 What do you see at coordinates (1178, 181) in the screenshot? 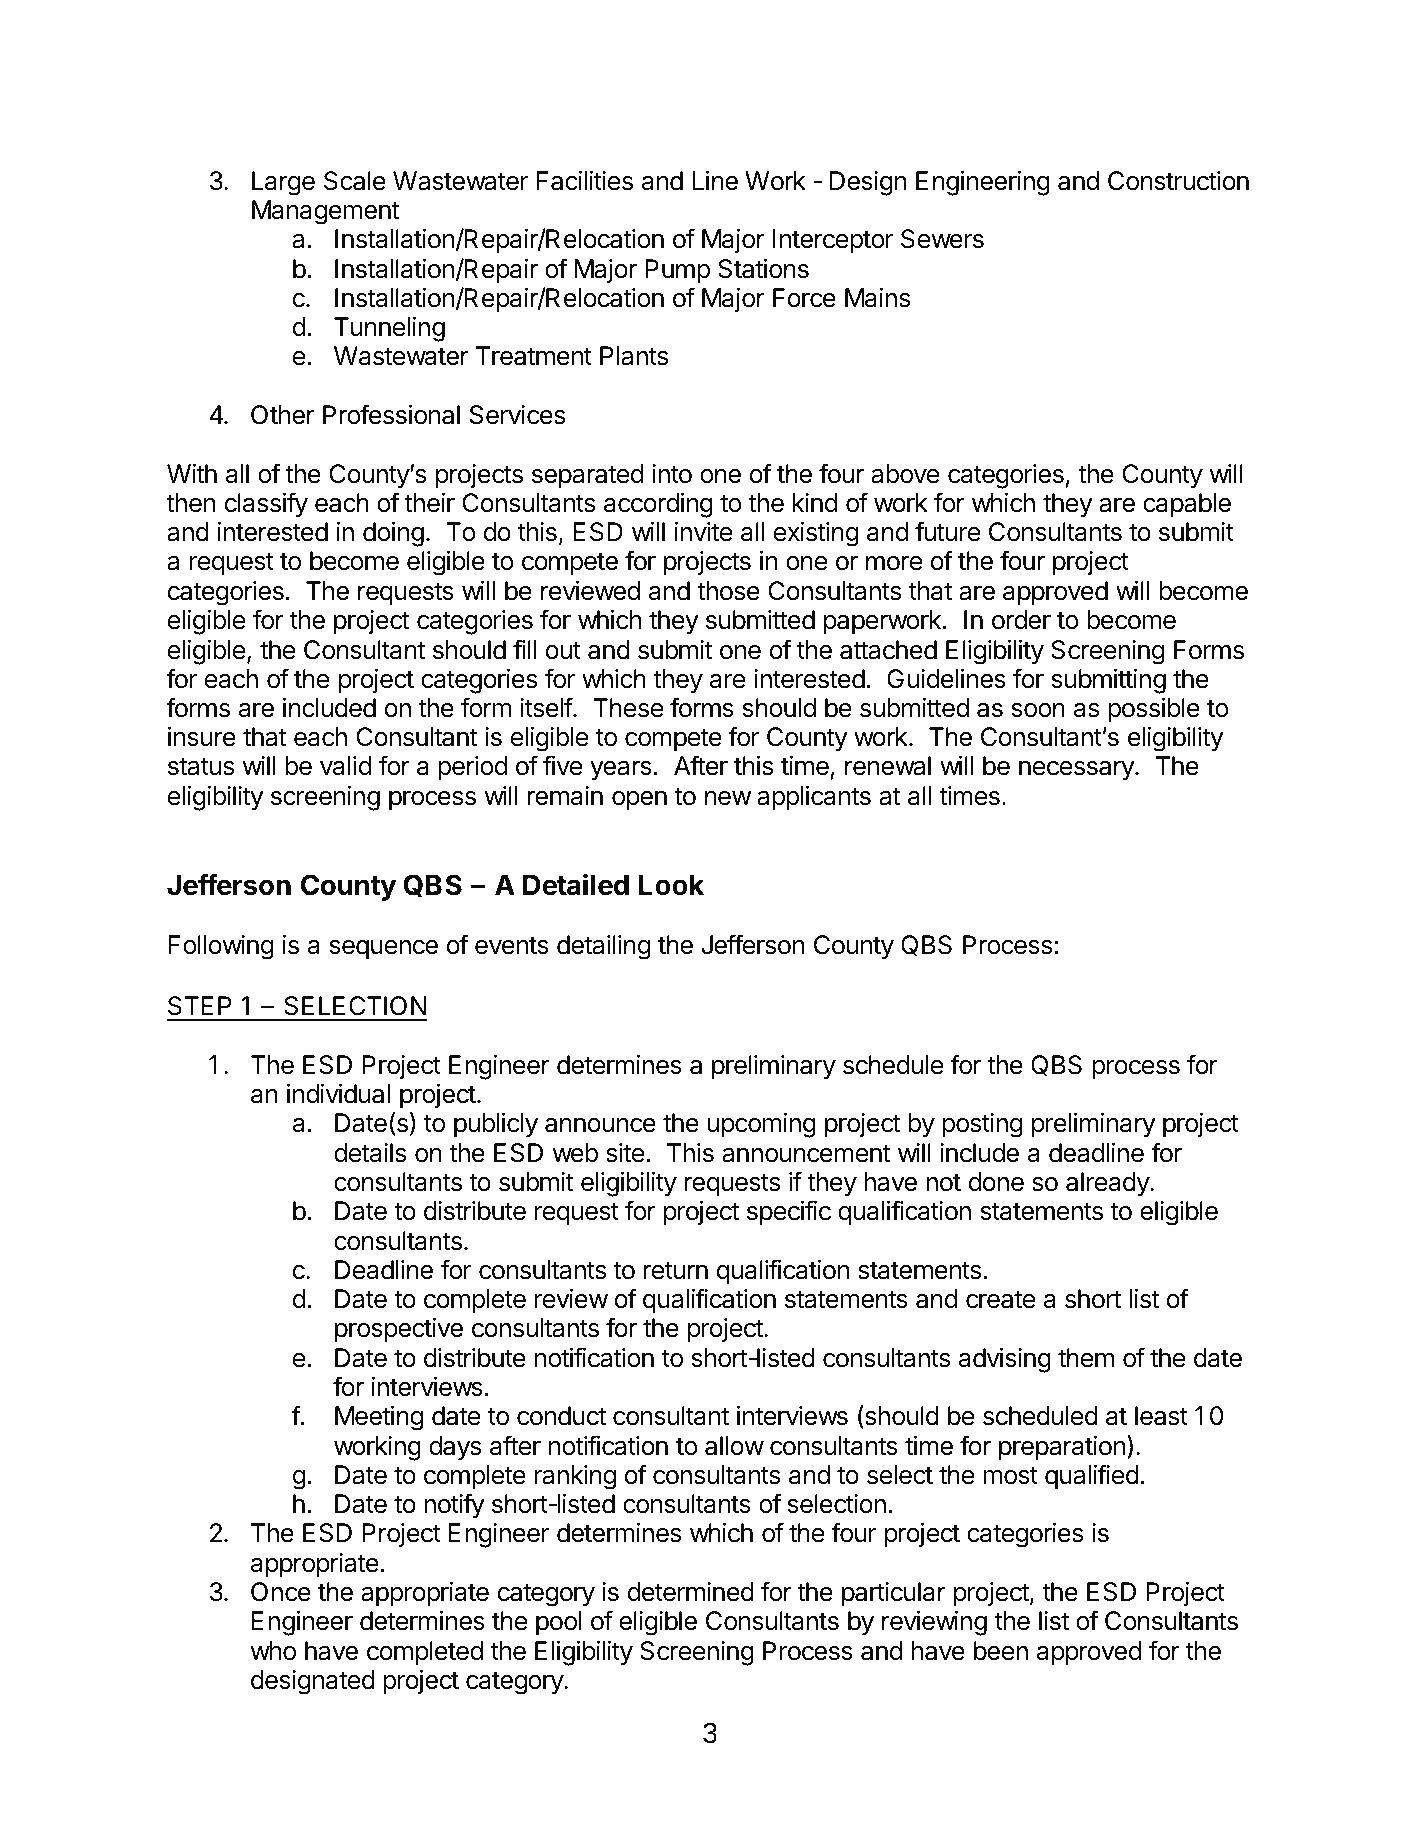
I see `Construction` at bounding box center [1178, 181].
